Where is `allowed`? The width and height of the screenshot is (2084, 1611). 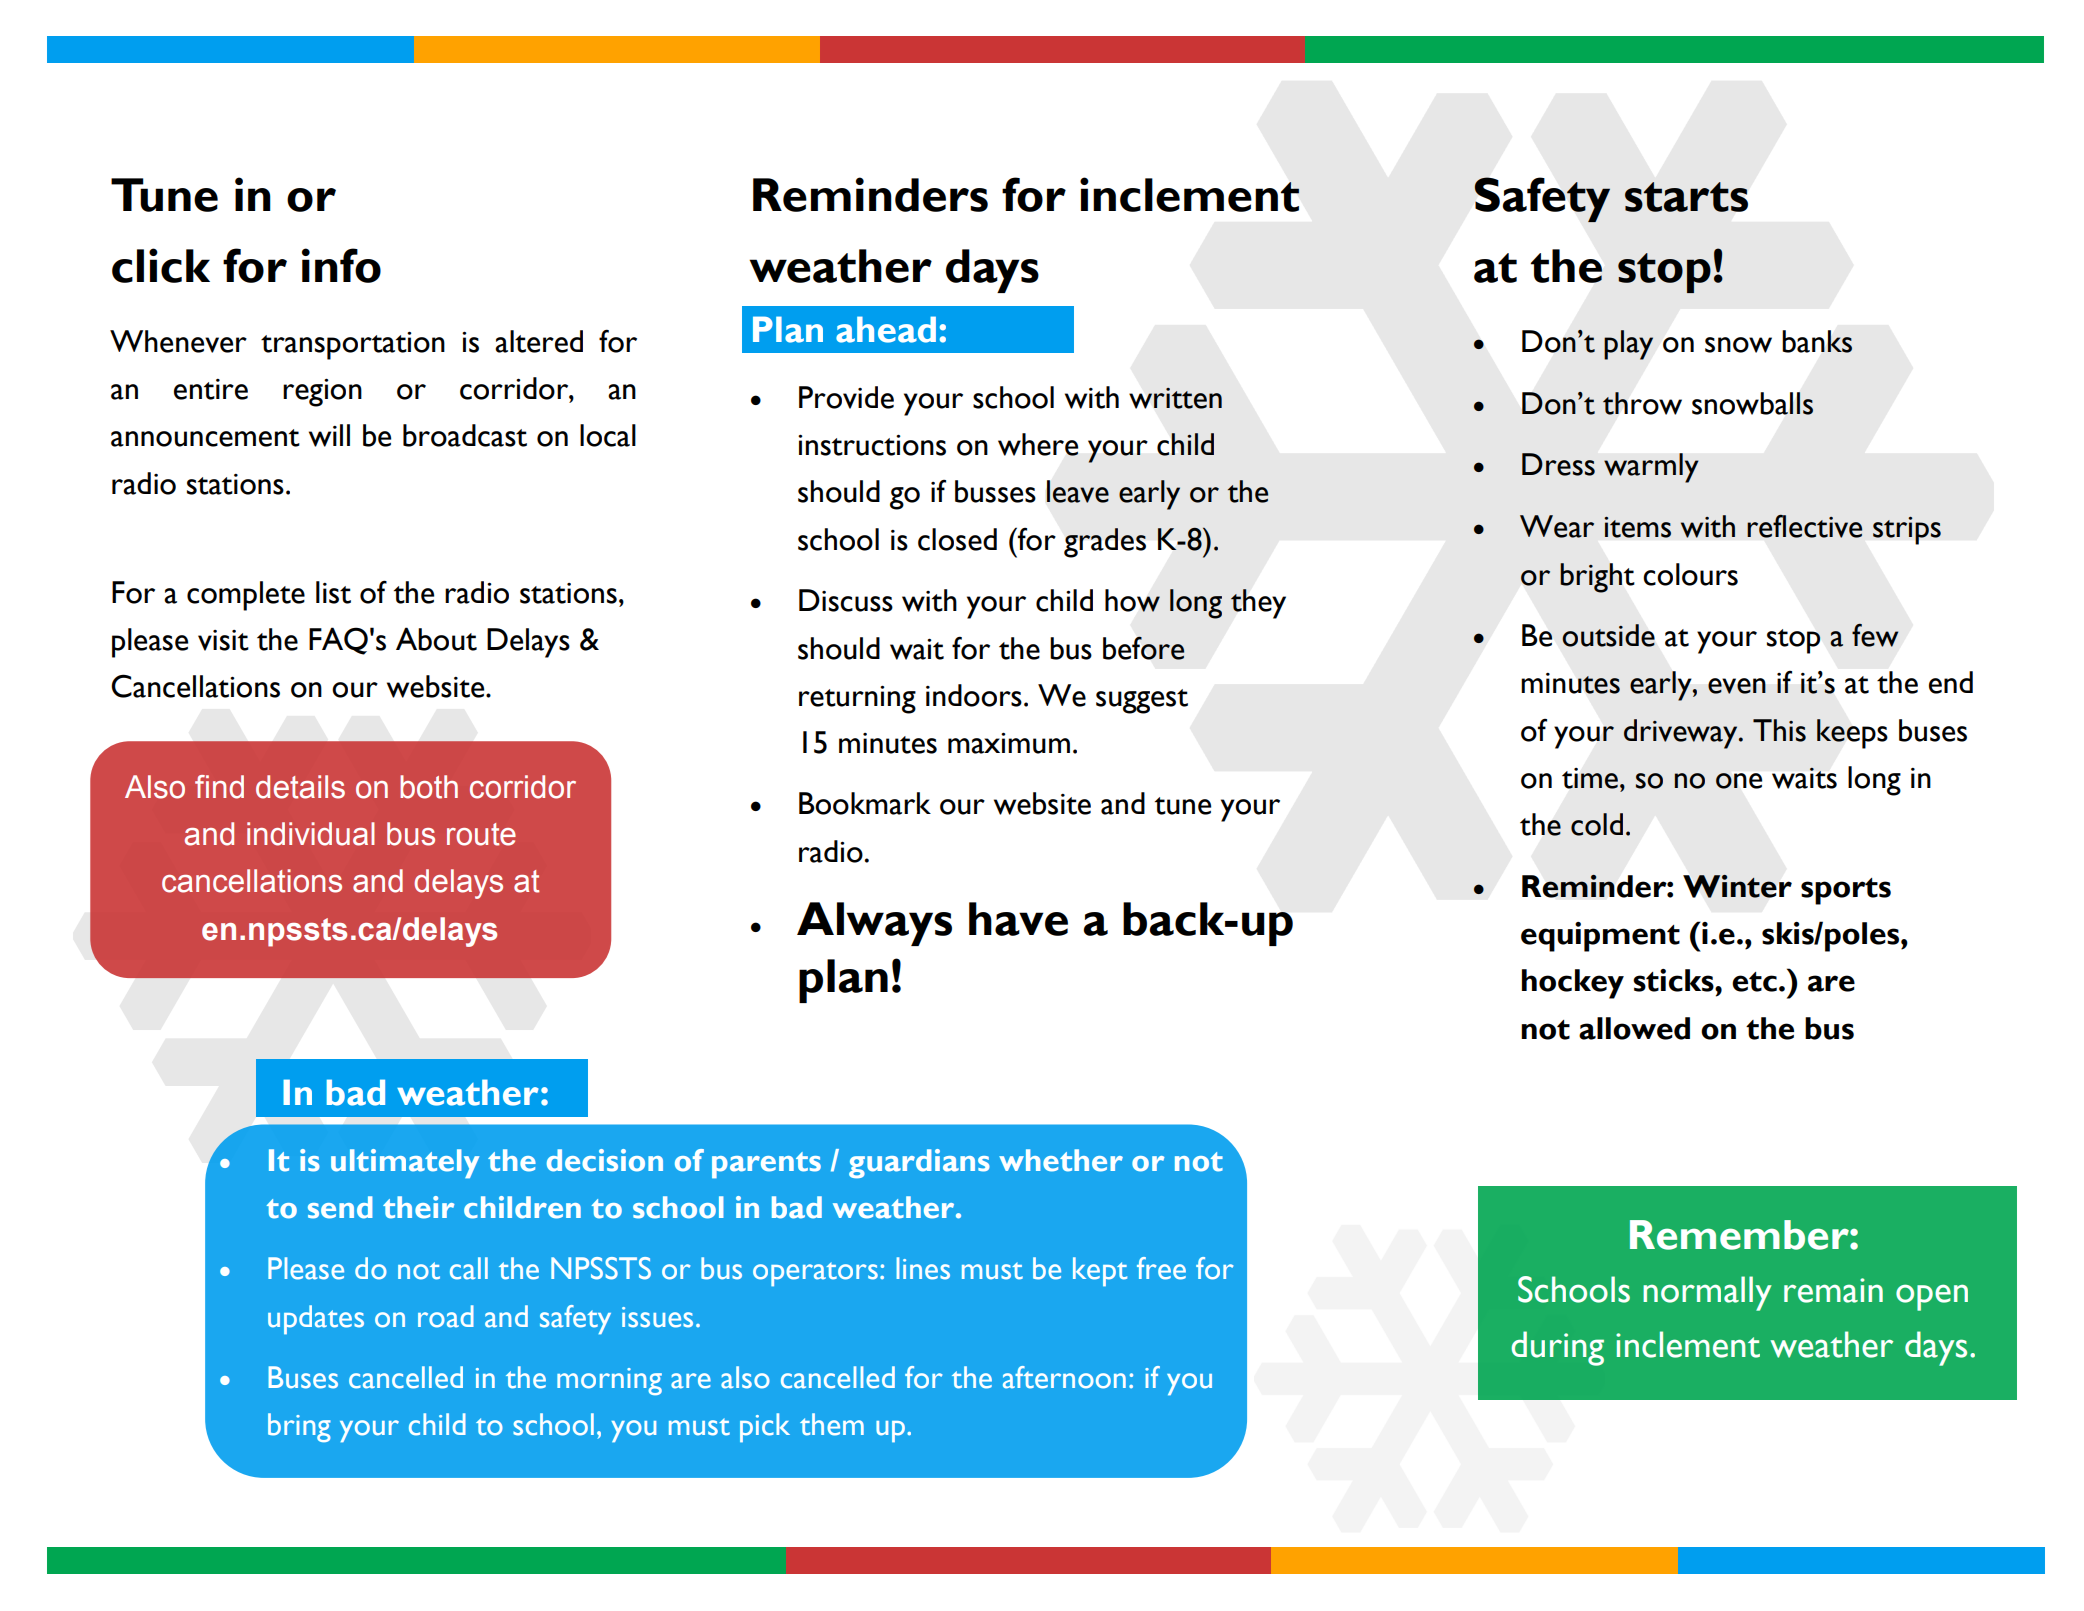 allowed is located at coordinates (1634, 1028).
